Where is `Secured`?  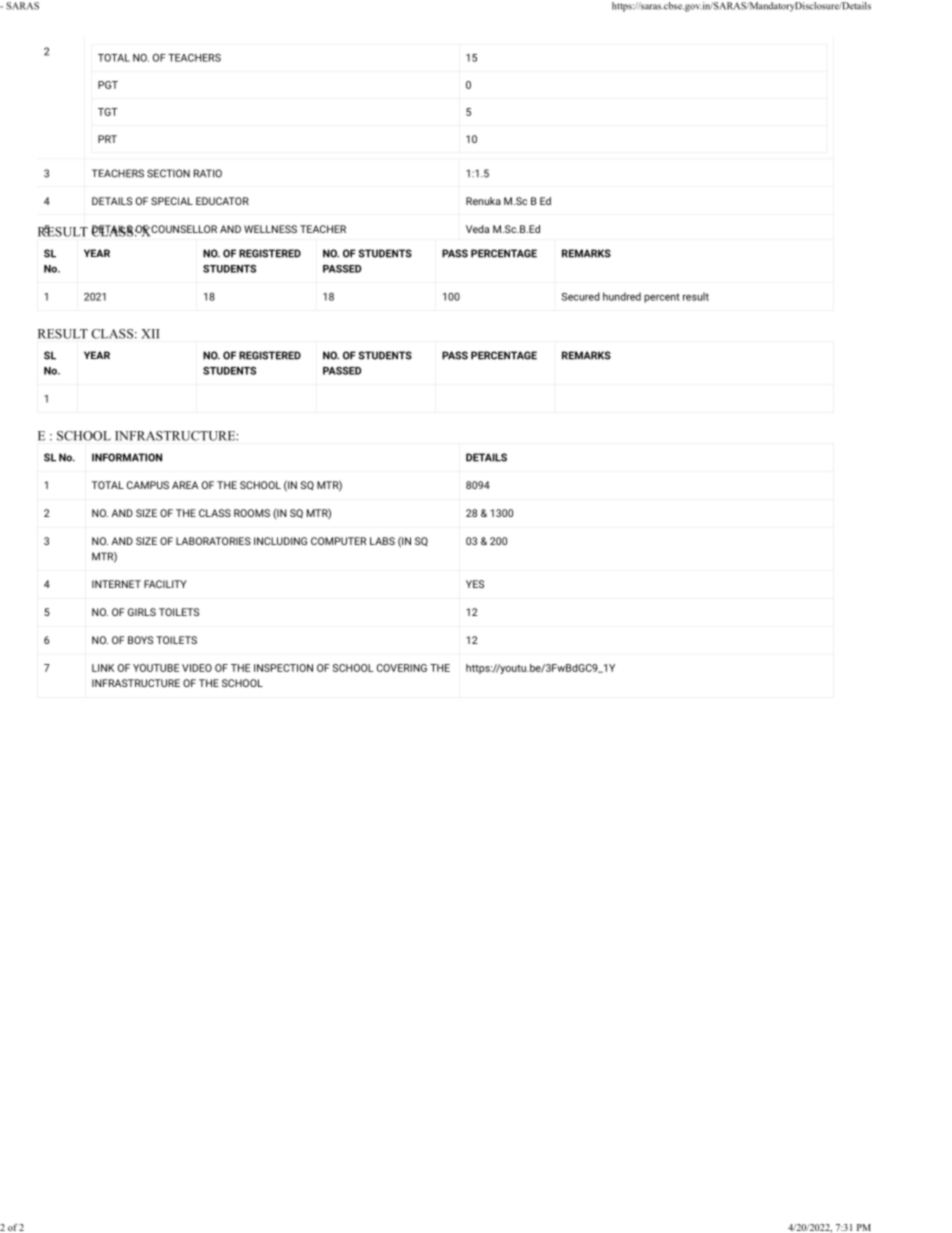 Secured is located at coordinates (580, 296).
